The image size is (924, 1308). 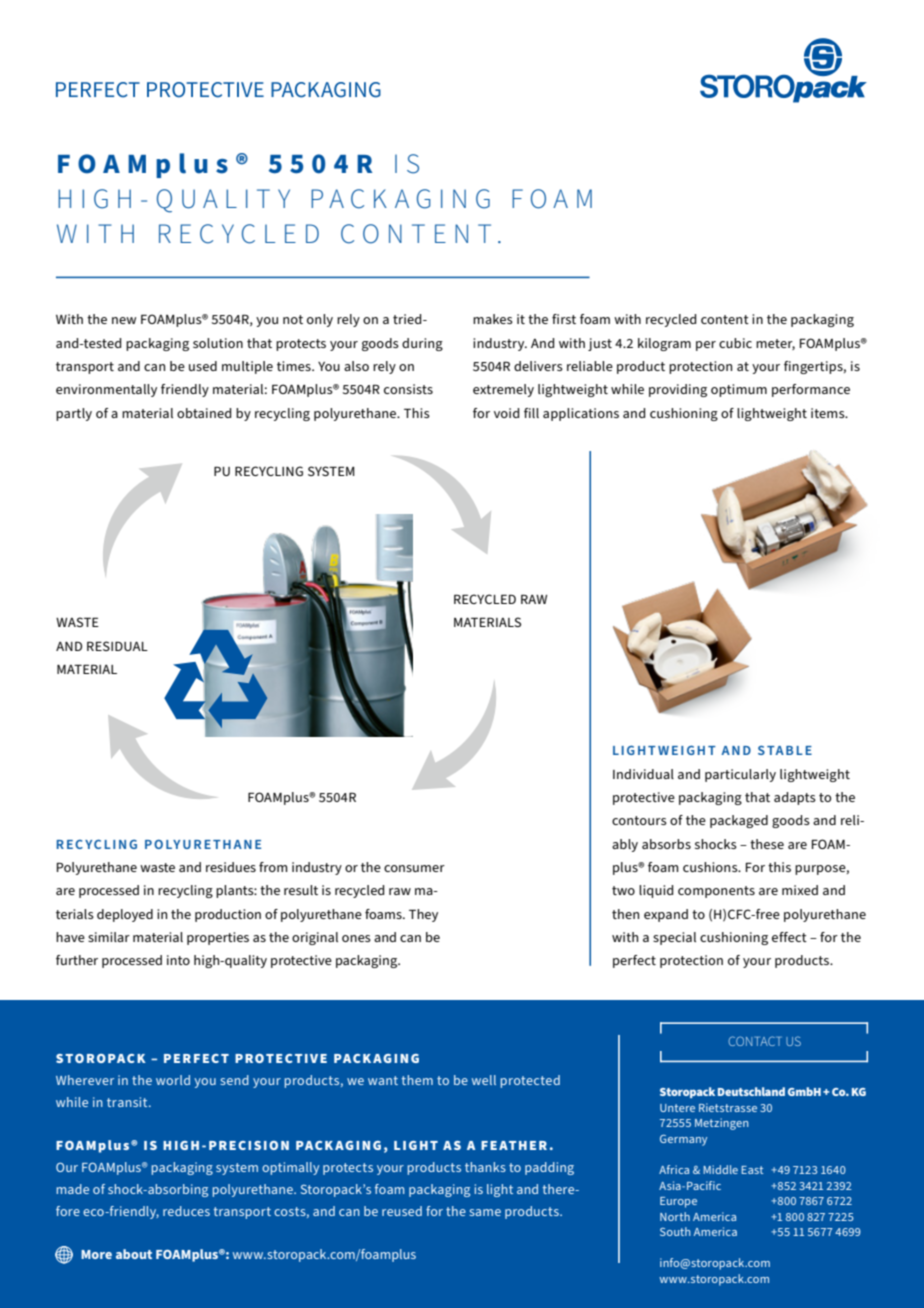 What do you see at coordinates (422, 344) in the page?
I see `during` at bounding box center [422, 344].
